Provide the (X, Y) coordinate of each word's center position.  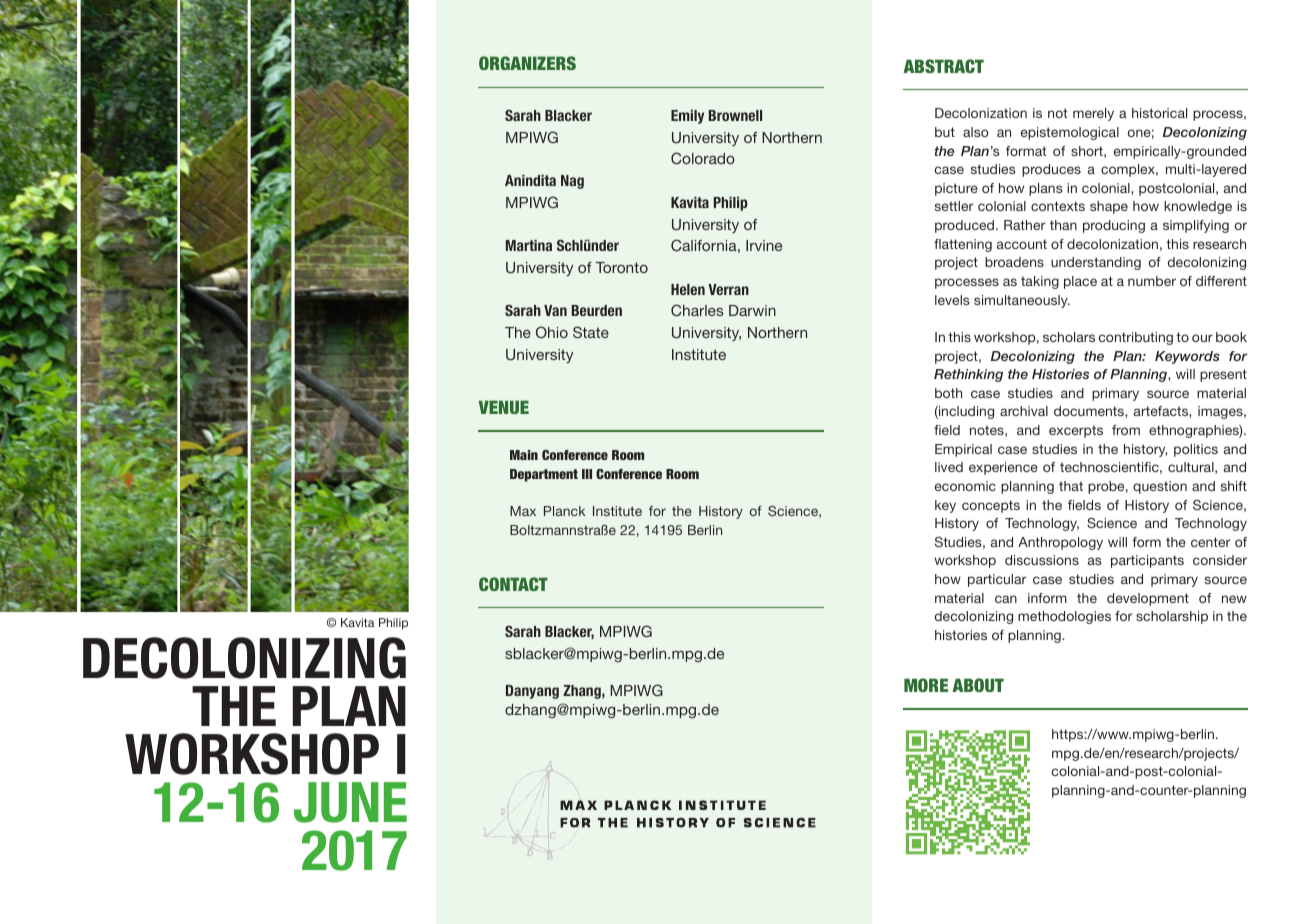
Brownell (735, 115)
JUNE (350, 802)
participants (1147, 561)
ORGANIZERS (527, 63)
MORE (926, 685)
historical (1159, 113)
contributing (1136, 338)
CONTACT (513, 584)
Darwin (752, 310)
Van (555, 310)
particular (997, 580)
